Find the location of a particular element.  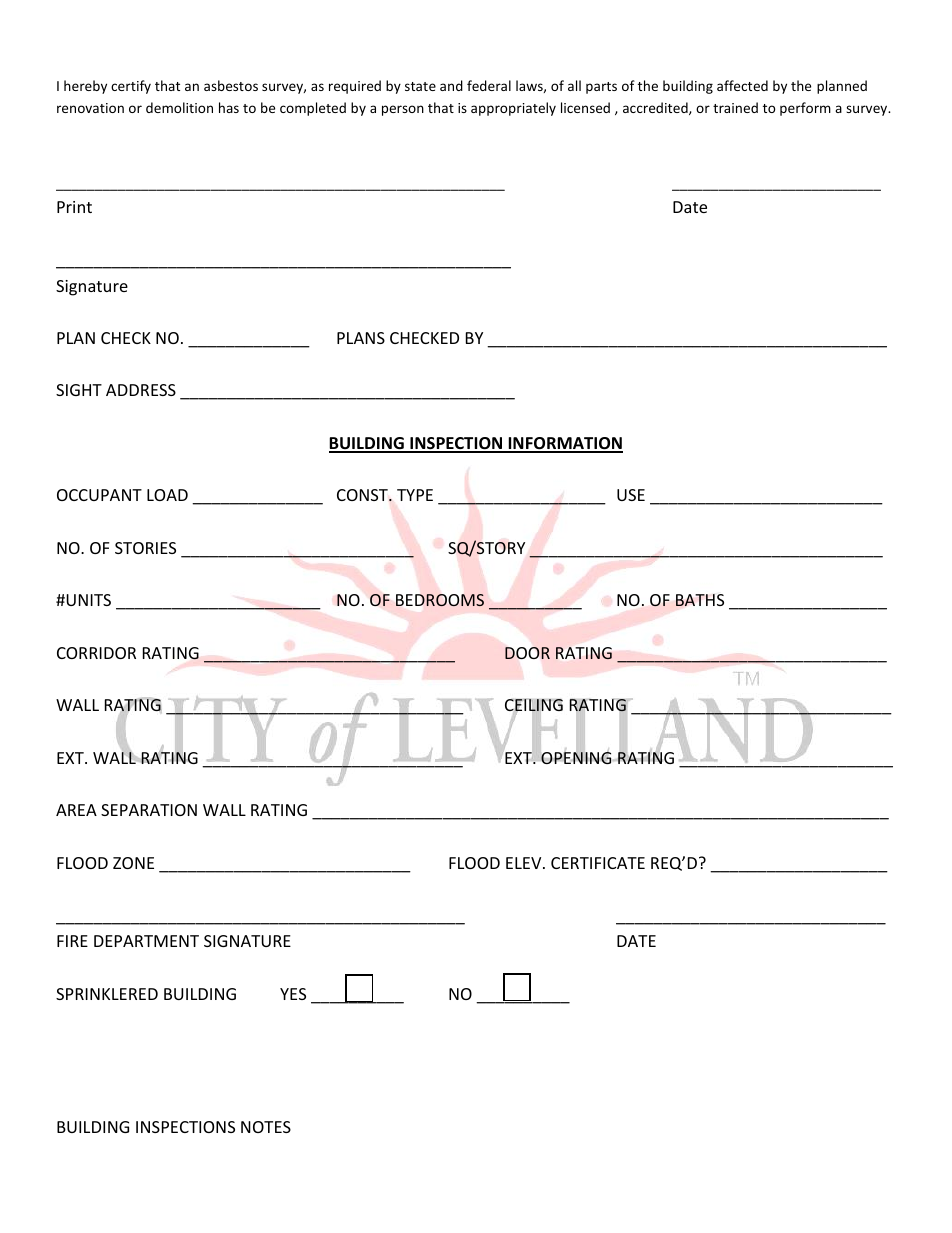

BEDROOMS is located at coordinates (440, 600).
